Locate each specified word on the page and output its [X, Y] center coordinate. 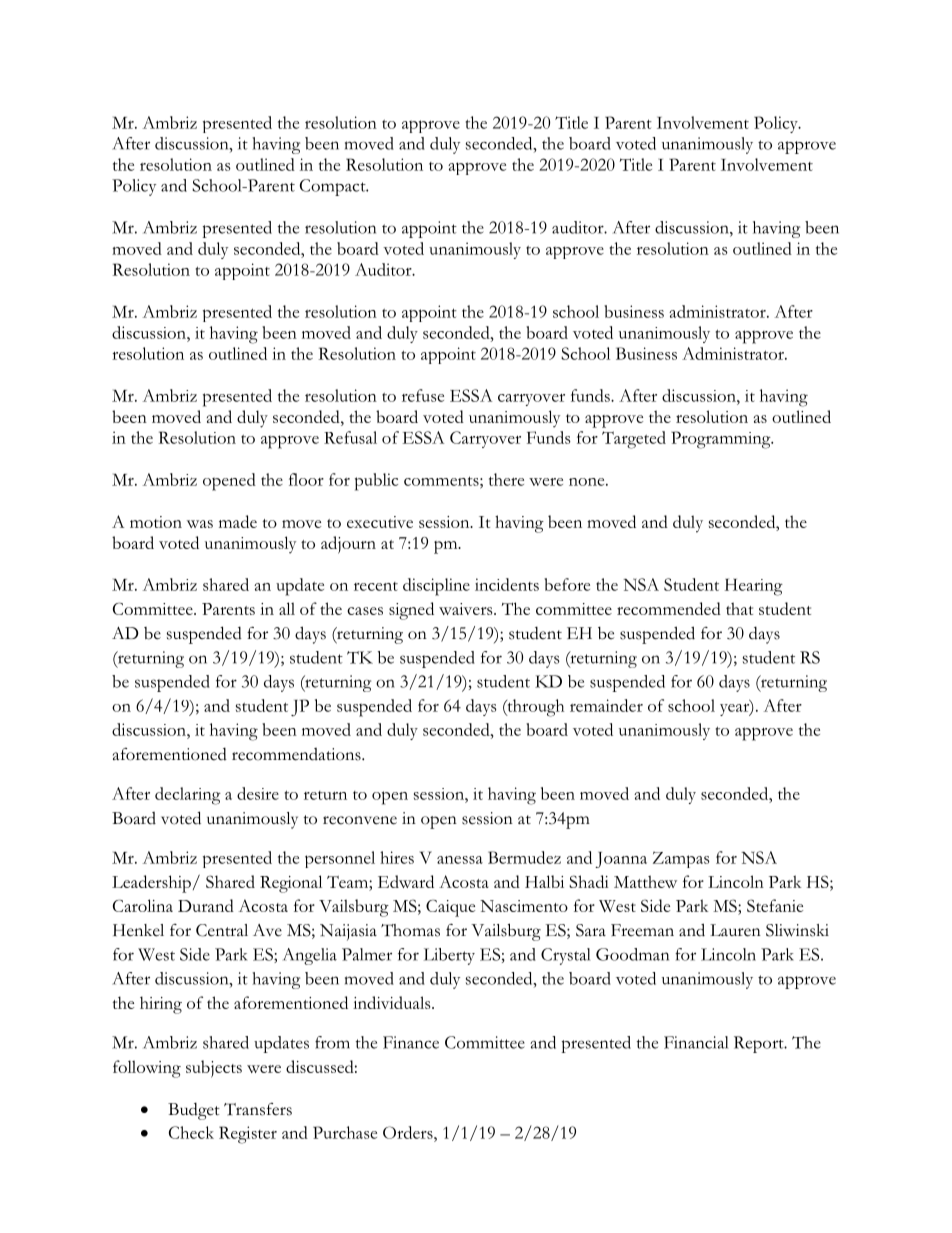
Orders [409, 1132]
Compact [334, 187]
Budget [194, 1111]
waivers [467, 609]
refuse [423, 395]
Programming [722, 440]
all [287, 608]
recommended [669, 608]
